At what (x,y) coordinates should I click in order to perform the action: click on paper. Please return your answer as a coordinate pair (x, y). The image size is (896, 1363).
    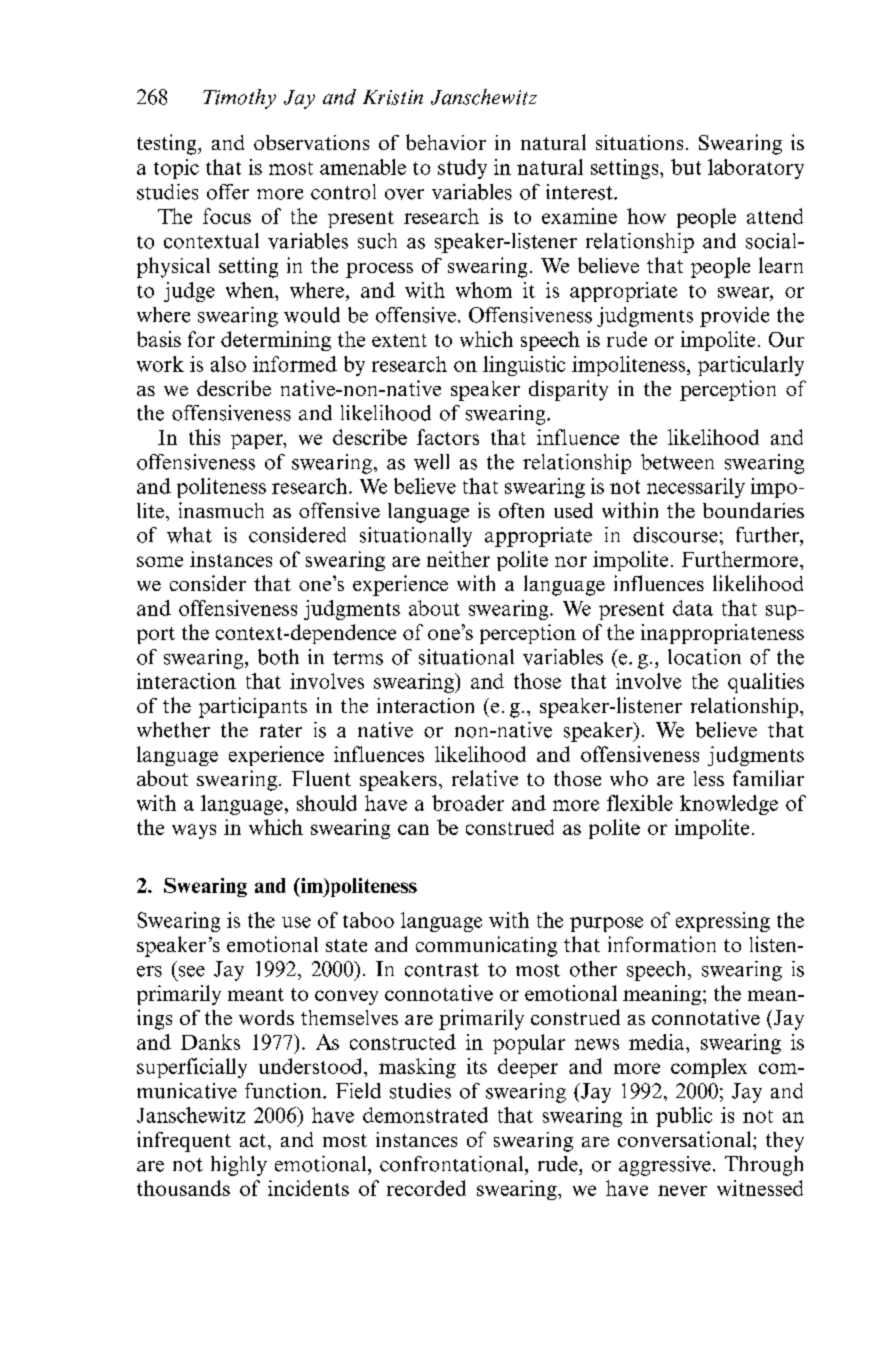
    Looking at the image, I should click on (258, 441).
